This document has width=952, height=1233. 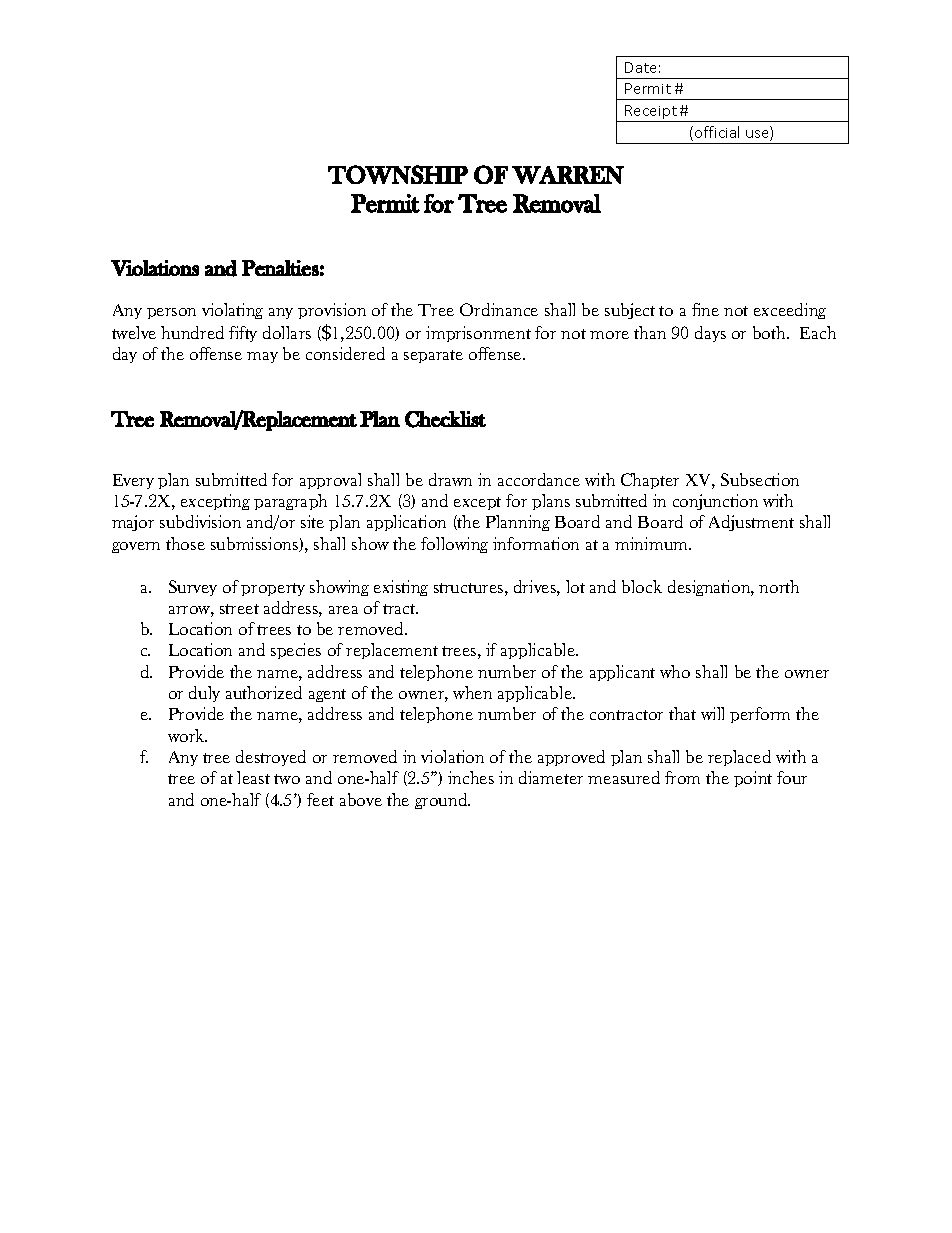 I want to click on official, so click(x=717, y=132).
